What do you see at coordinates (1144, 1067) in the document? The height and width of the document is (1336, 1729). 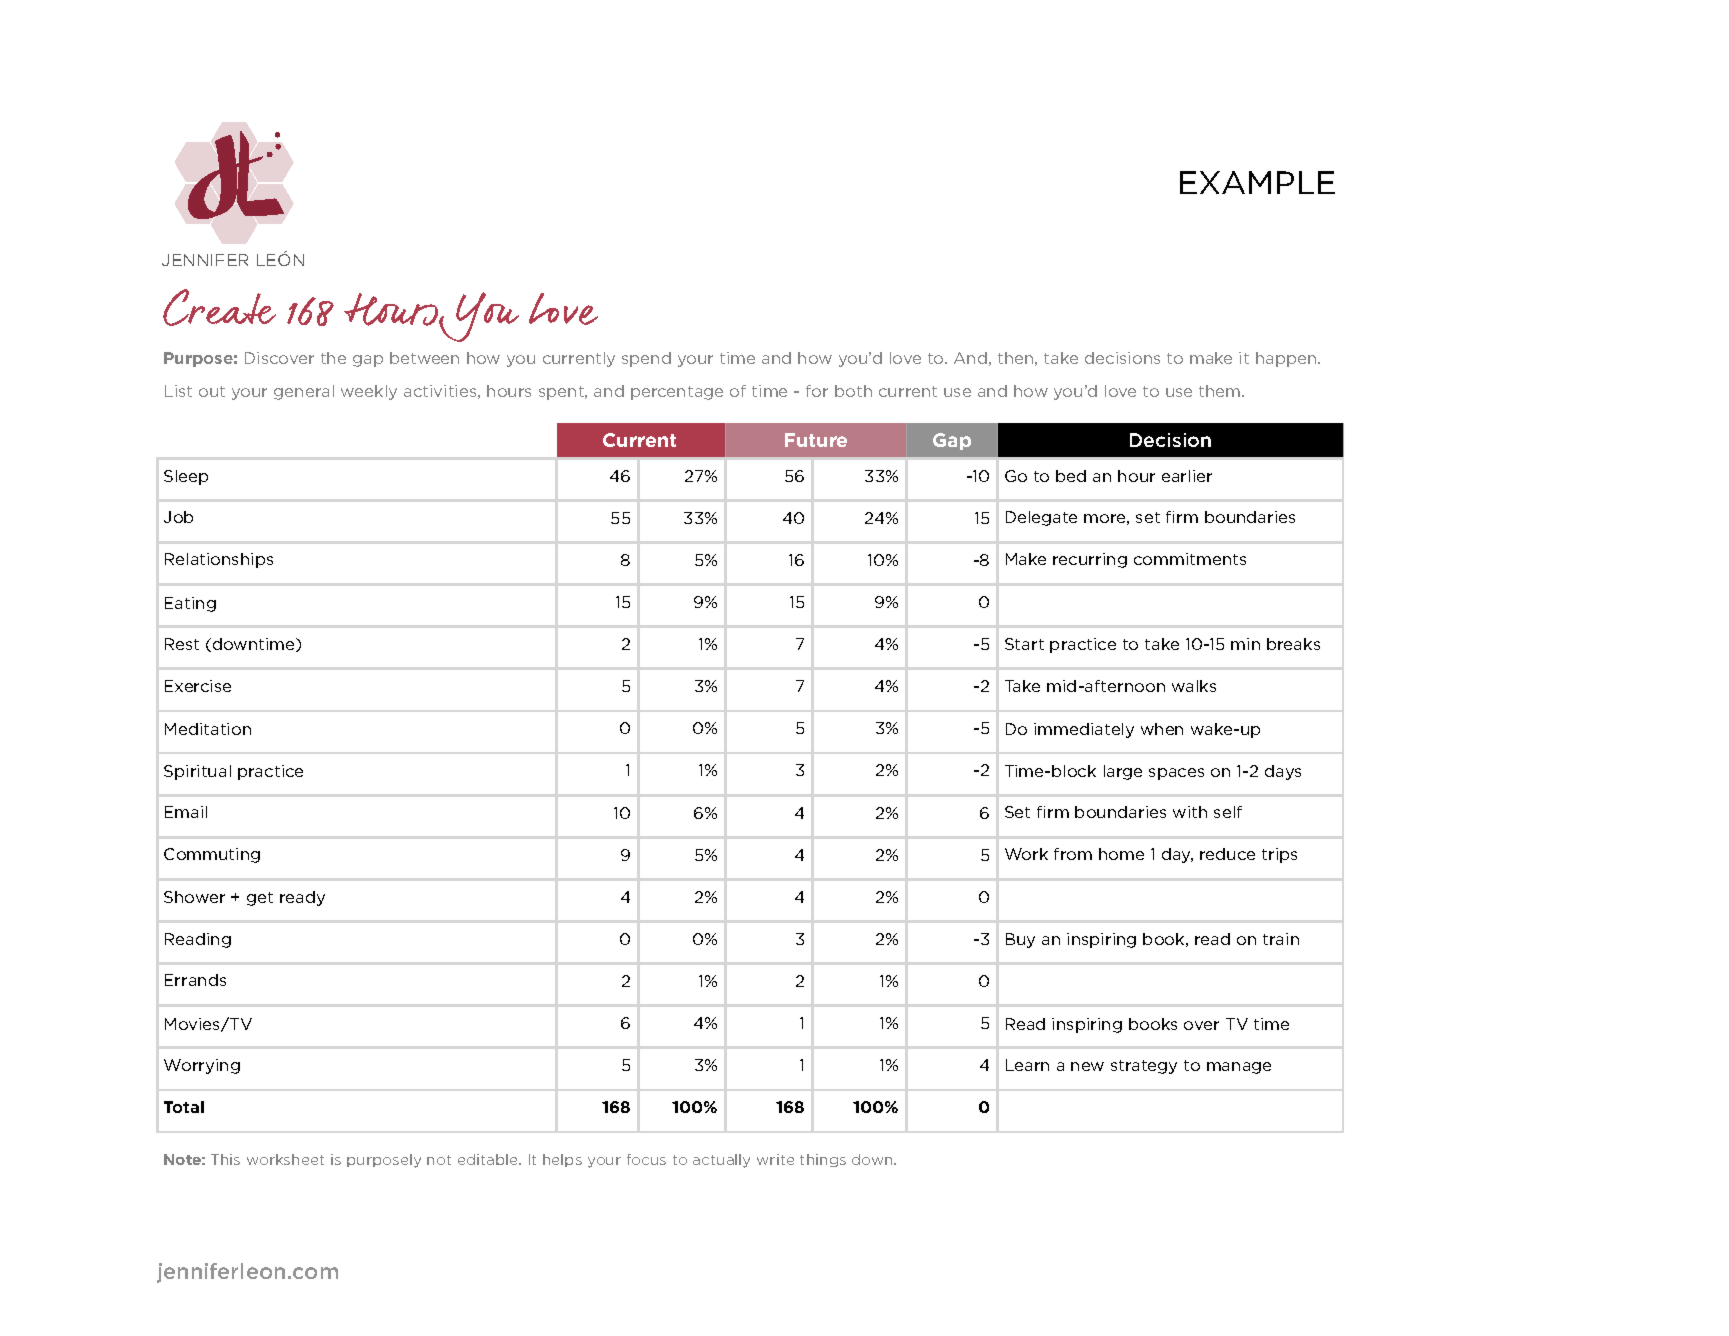 I see `strategy` at bounding box center [1144, 1067].
